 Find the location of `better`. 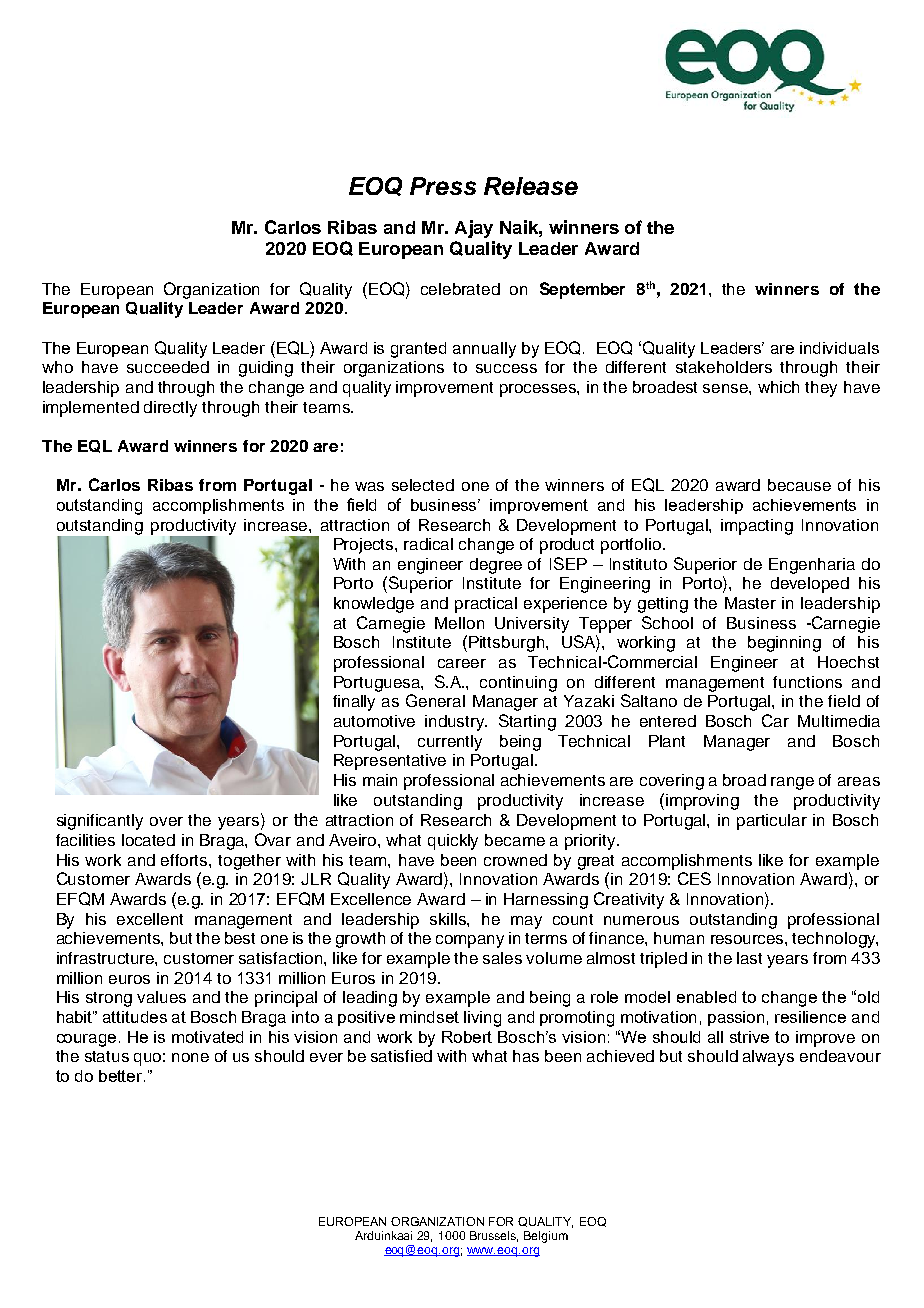

better is located at coordinates (122, 1076).
